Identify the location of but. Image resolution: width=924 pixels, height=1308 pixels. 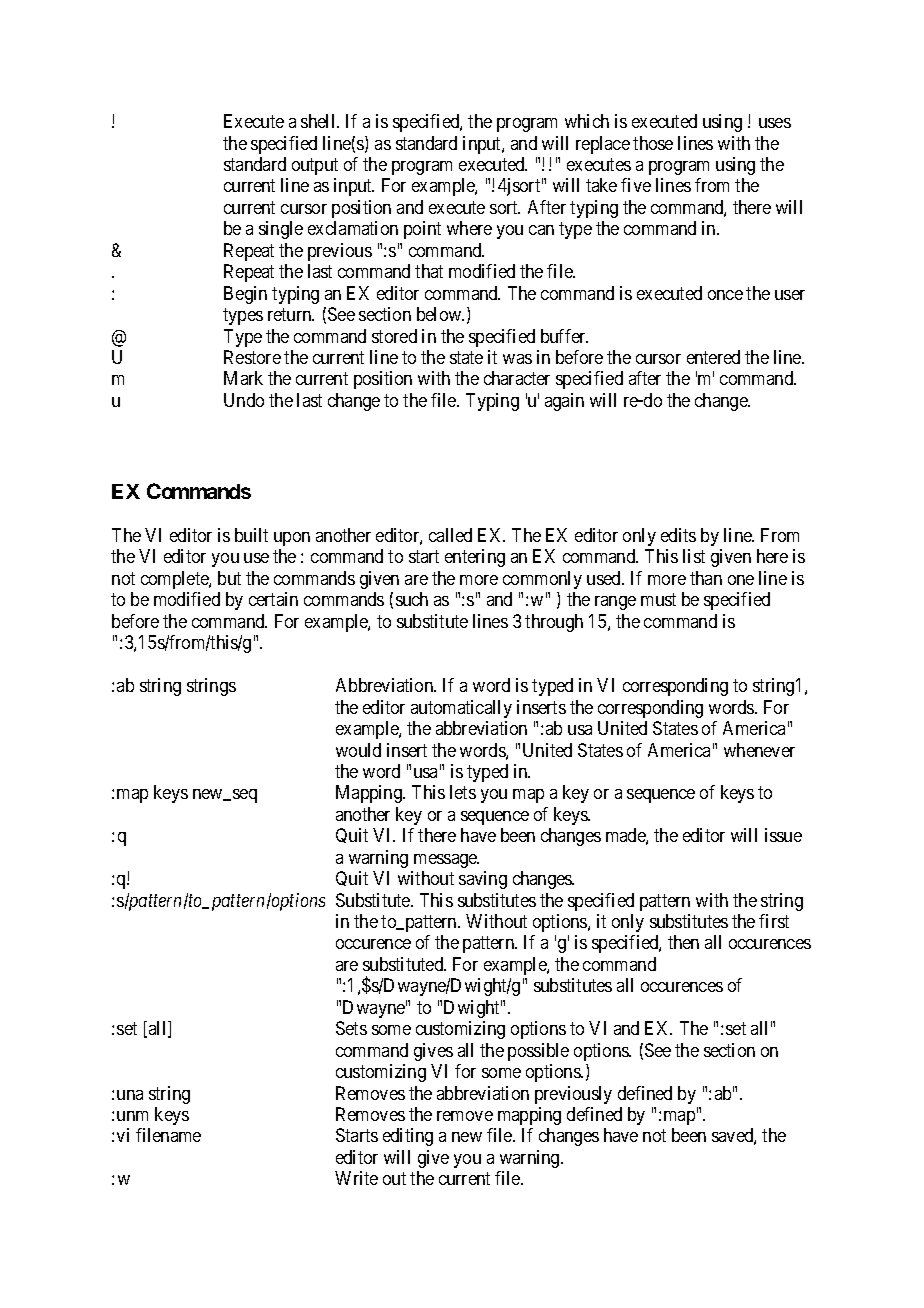
(229, 578).
